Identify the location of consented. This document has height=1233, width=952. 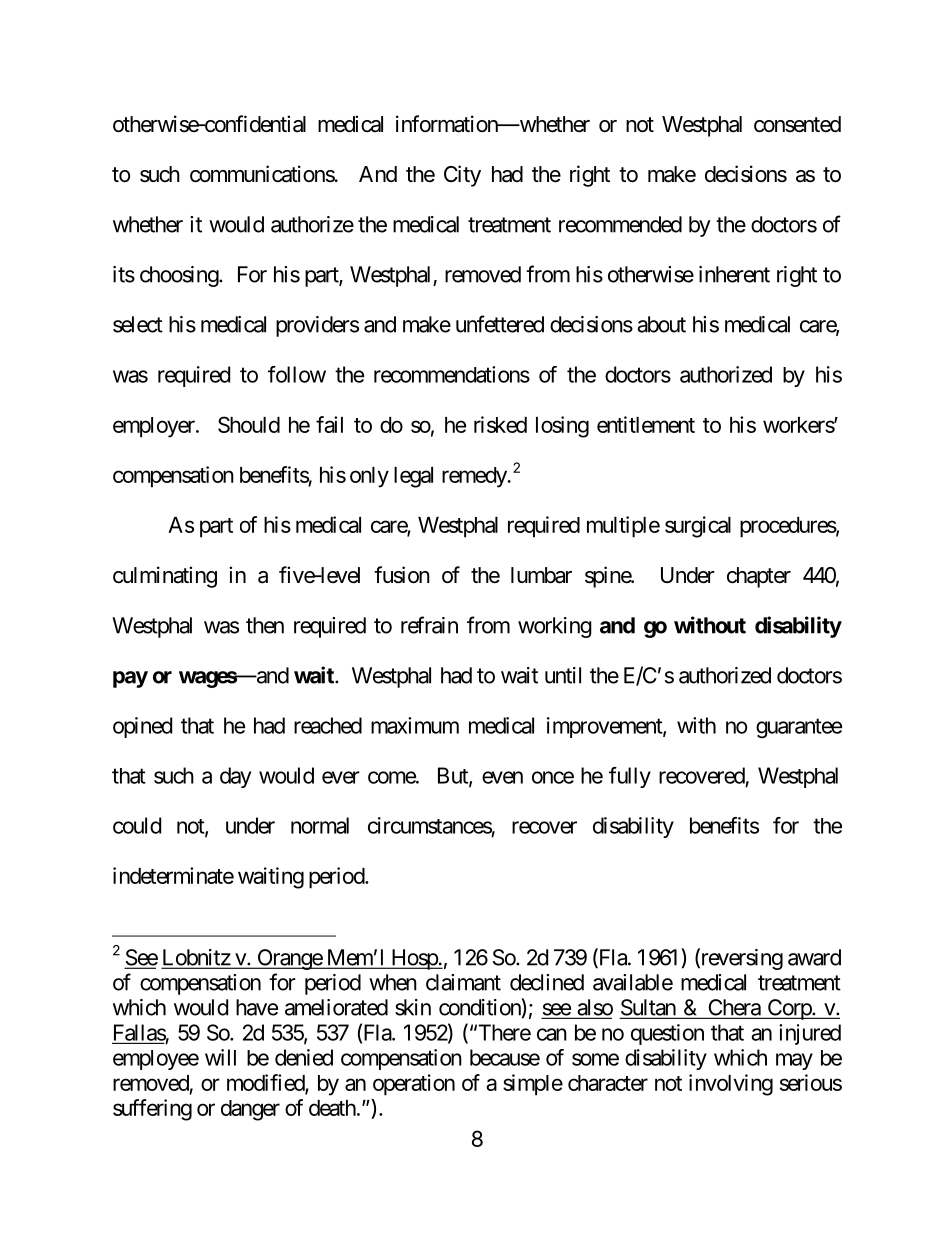
(797, 124).
